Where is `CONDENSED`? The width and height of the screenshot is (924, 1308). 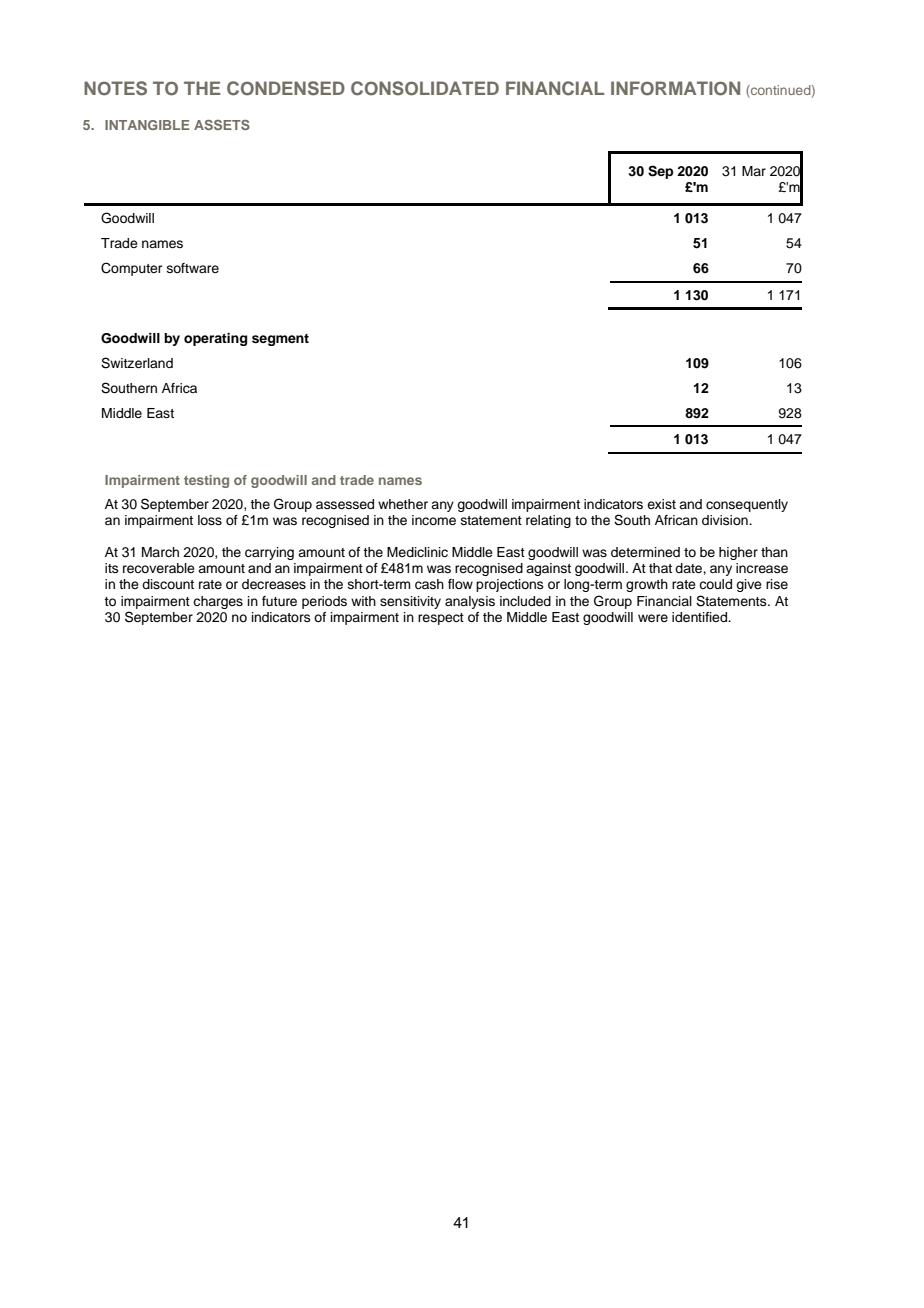
CONDENSED is located at coordinates (286, 88).
